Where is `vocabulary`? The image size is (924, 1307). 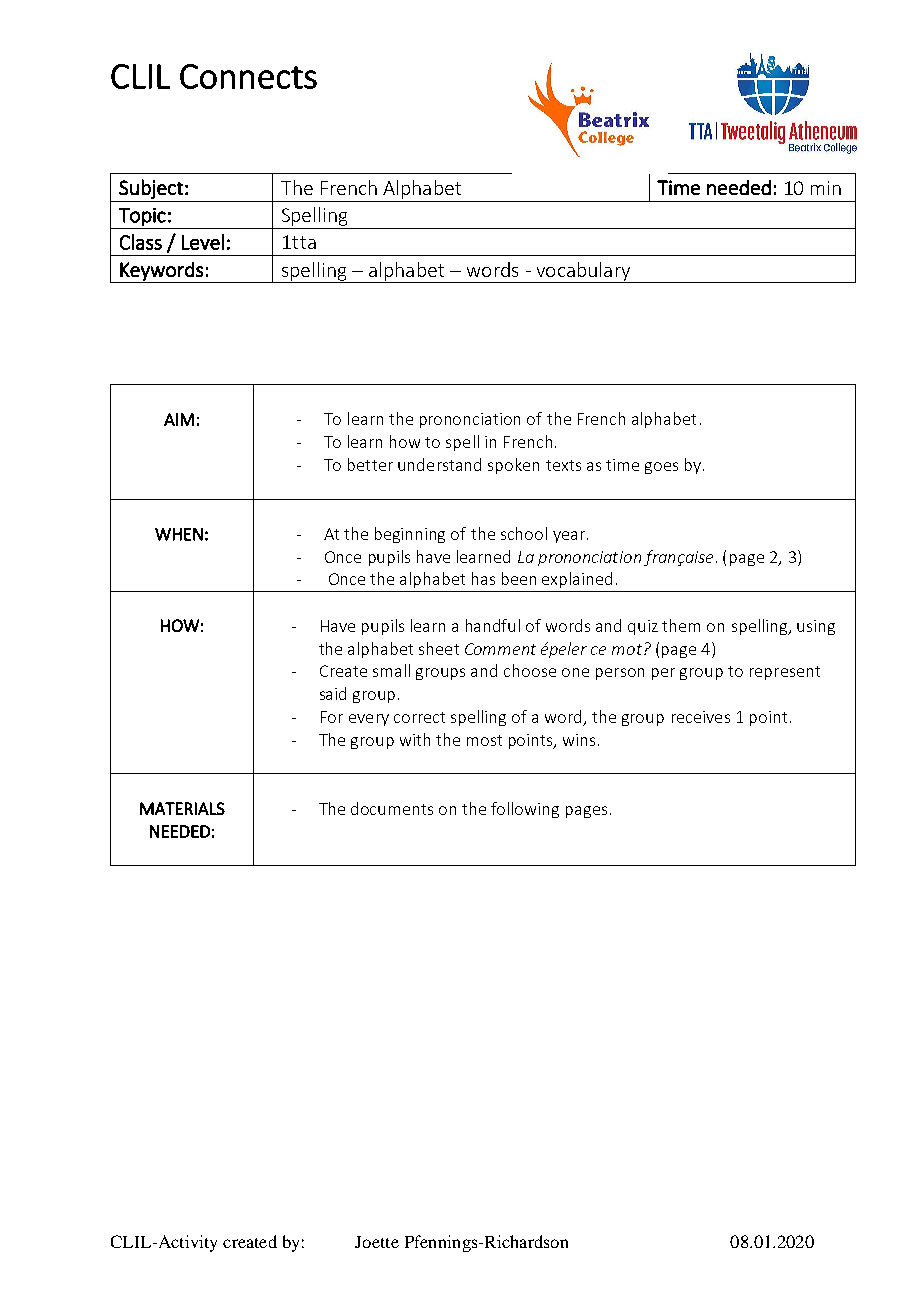 vocabulary is located at coordinates (583, 272).
